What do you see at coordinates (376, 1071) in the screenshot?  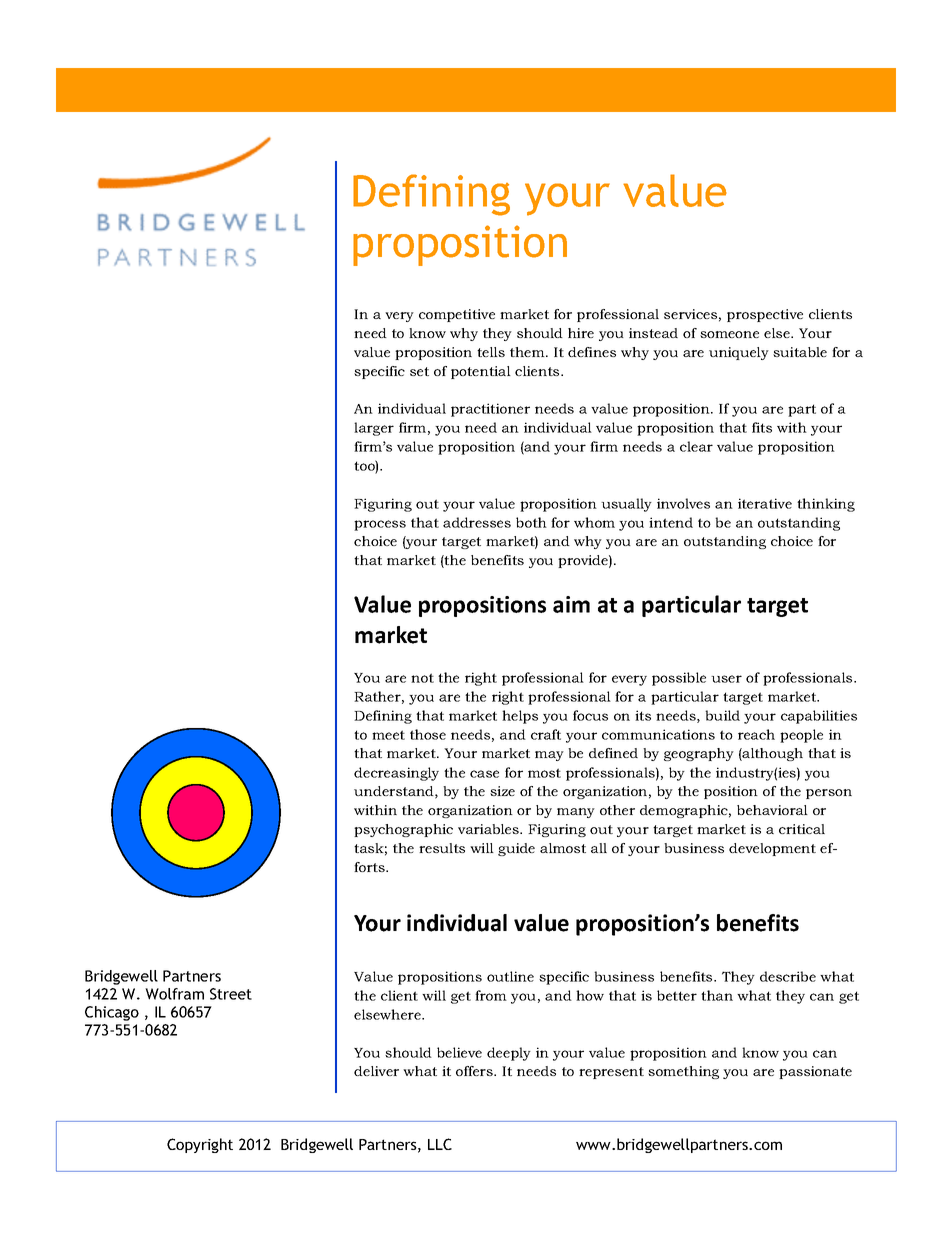 I see `deliver` at bounding box center [376, 1071].
